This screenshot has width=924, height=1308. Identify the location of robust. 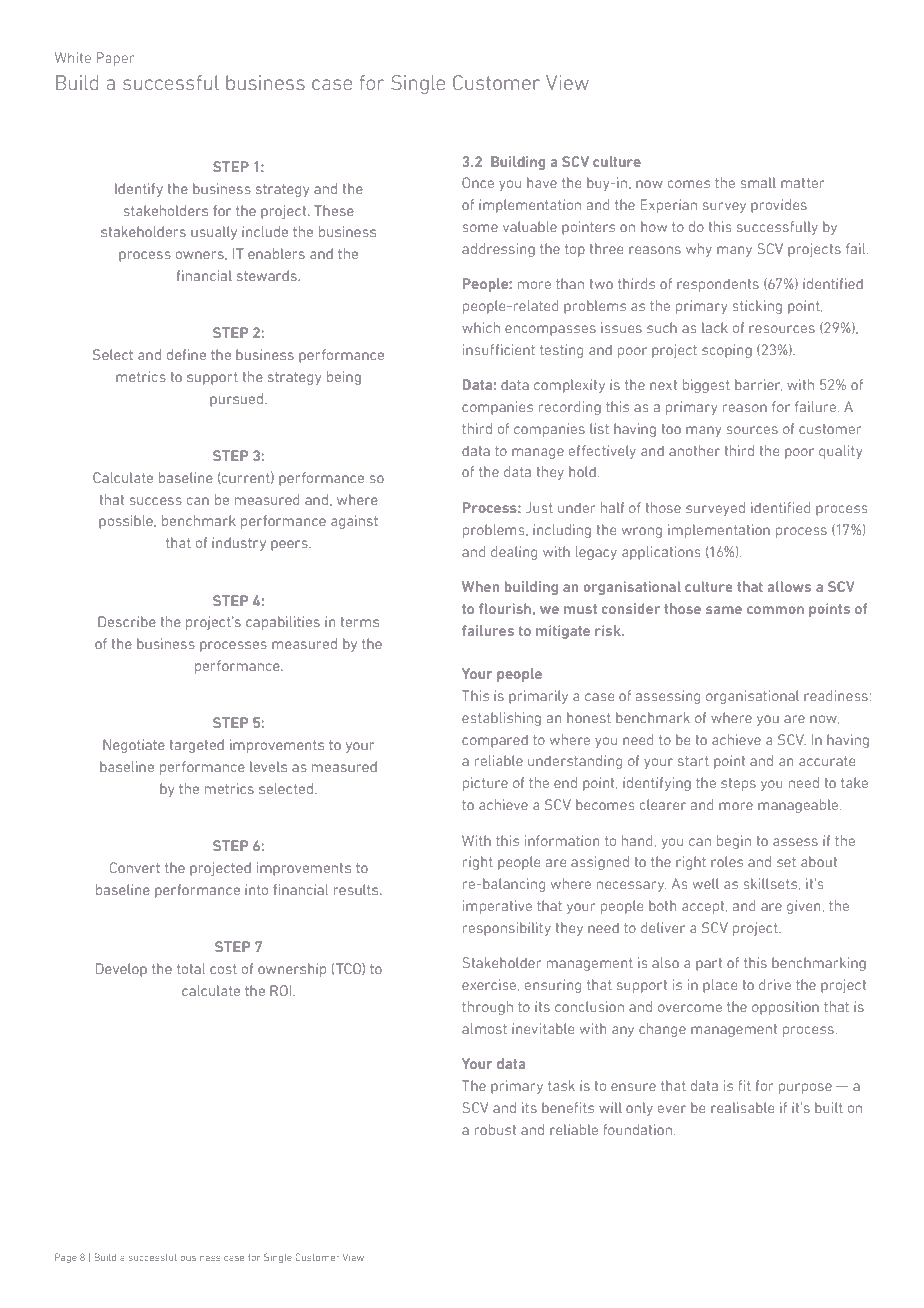
(495, 1129).
